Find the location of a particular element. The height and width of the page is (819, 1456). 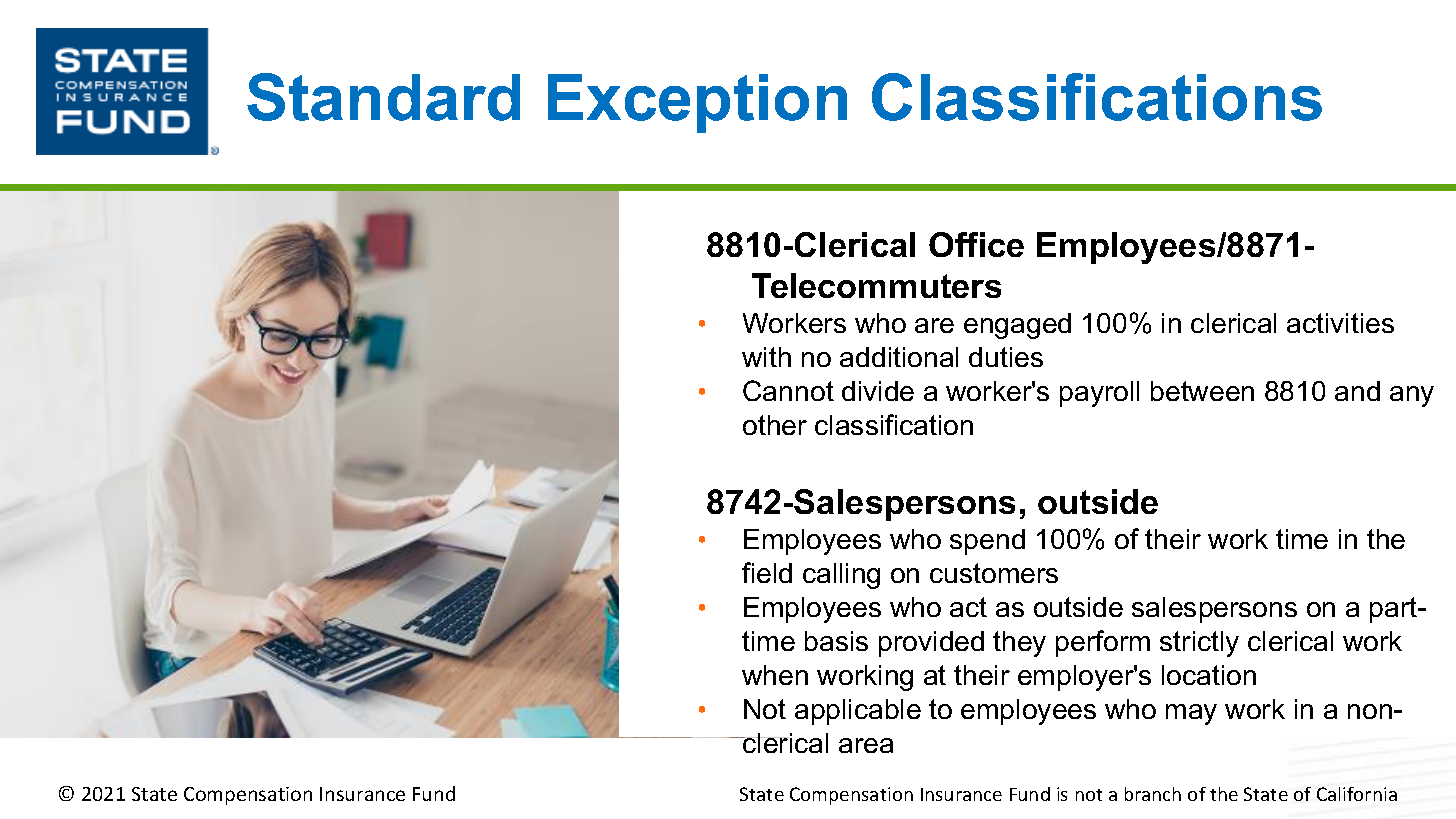

divide is located at coordinates (878, 391).
